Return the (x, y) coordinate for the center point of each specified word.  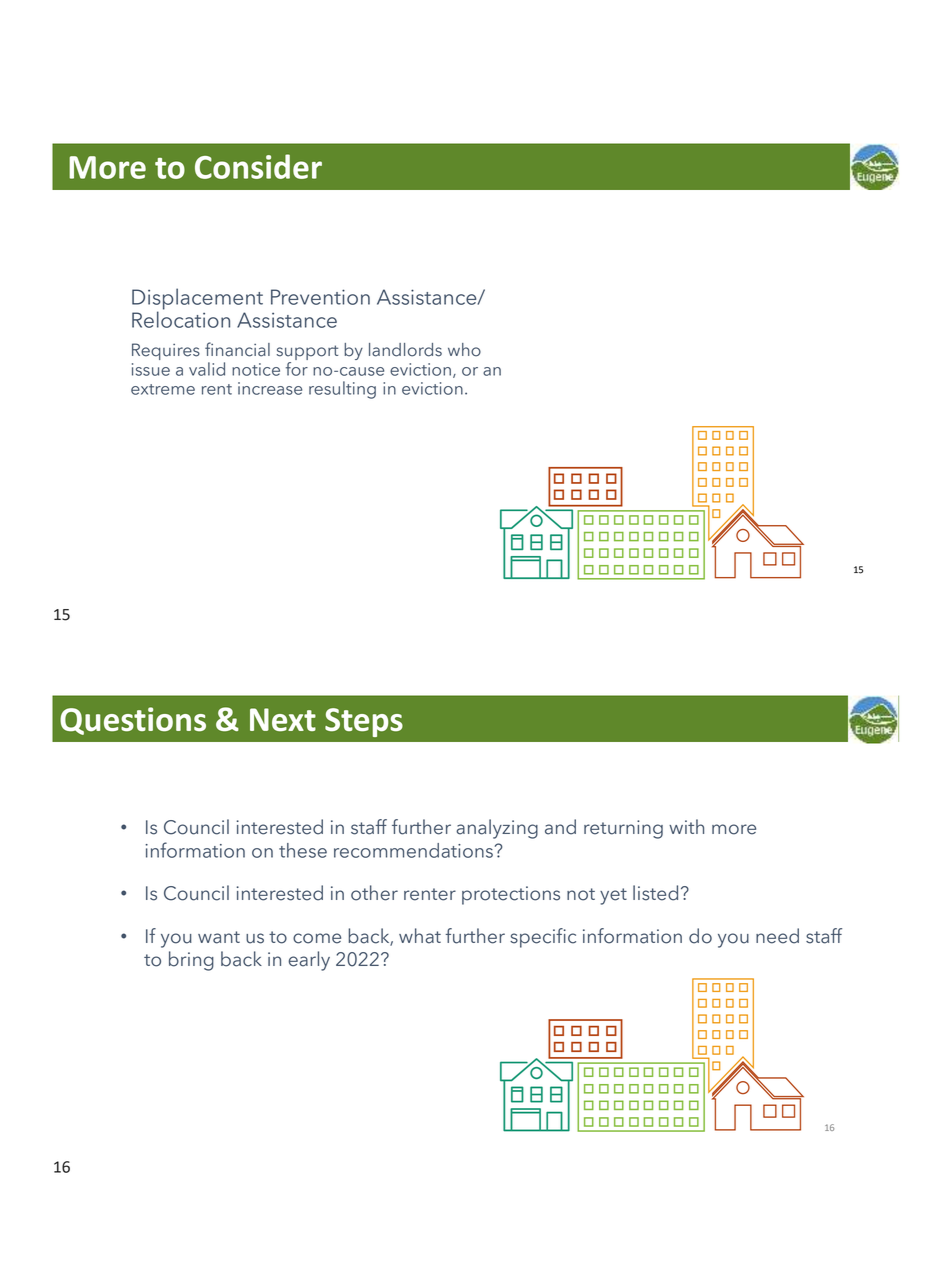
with (686, 826)
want (219, 937)
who (464, 350)
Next (283, 720)
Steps (364, 722)
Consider (258, 166)
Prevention (320, 297)
